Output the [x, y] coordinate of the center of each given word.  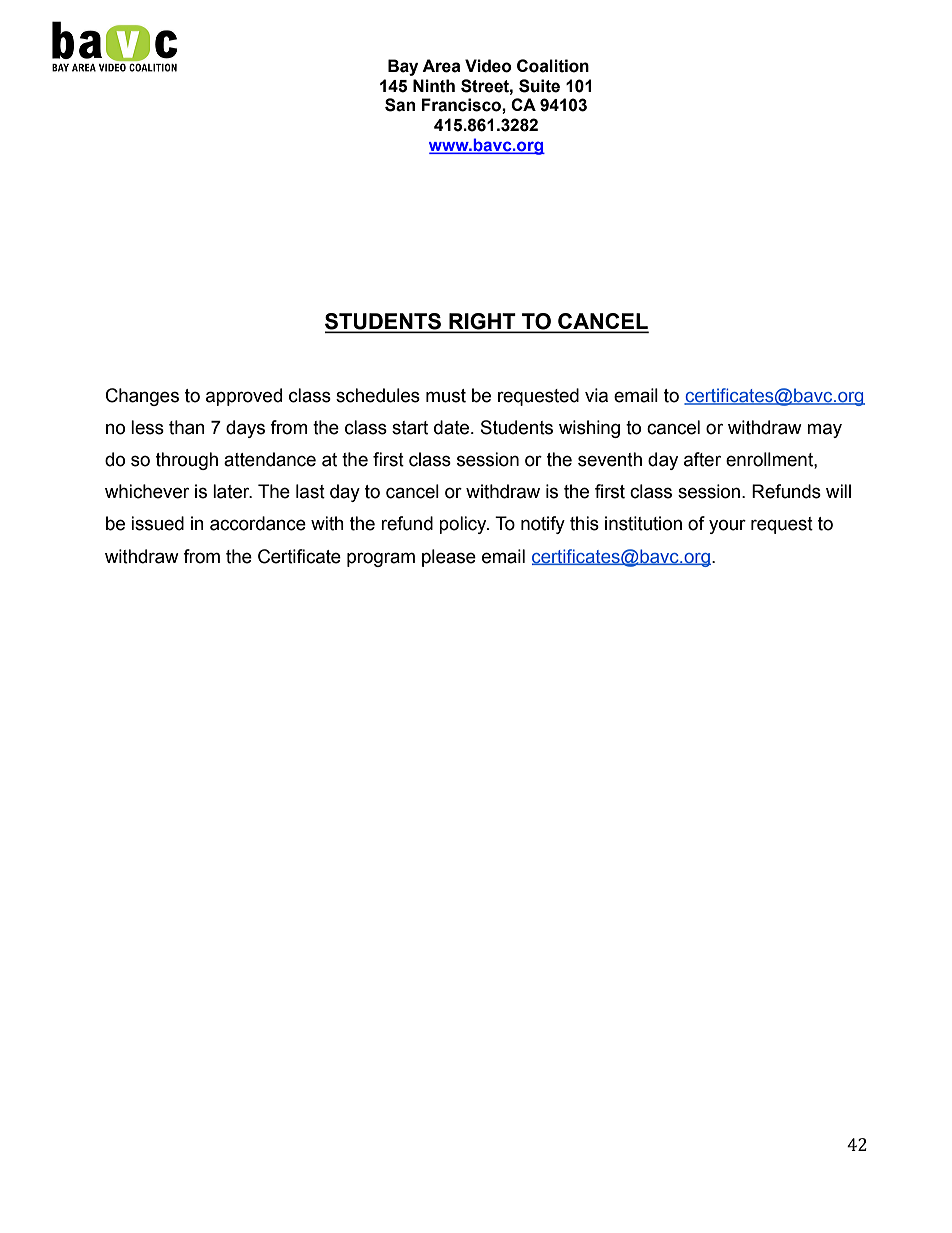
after [702, 459]
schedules [378, 395]
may [824, 430]
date [453, 427]
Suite [539, 86]
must [446, 396]
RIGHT [482, 322]
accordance [258, 523]
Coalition [553, 66]
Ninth [434, 86]
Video [488, 66]
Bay [403, 67]
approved [244, 397]
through [187, 461]
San [400, 105]
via [596, 395]
